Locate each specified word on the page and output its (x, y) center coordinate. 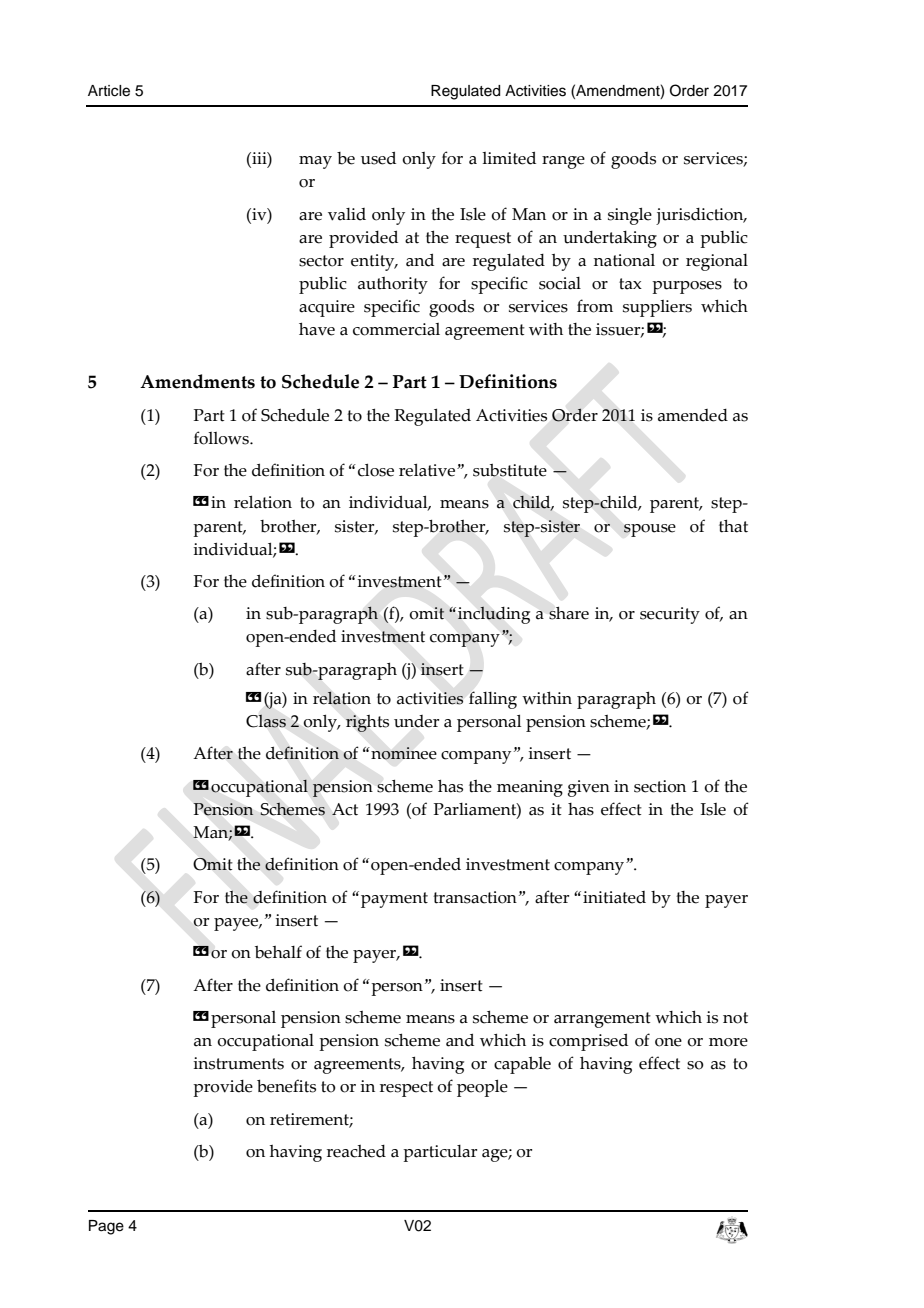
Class (266, 721)
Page (106, 1227)
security (670, 615)
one (668, 1042)
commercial (396, 329)
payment (394, 900)
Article (109, 91)
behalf (278, 952)
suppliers (657, 308)
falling (493, 700)
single (630, 216)
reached (356, 1151)
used (378, 158)
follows (222, 438)
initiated (614, 897)
